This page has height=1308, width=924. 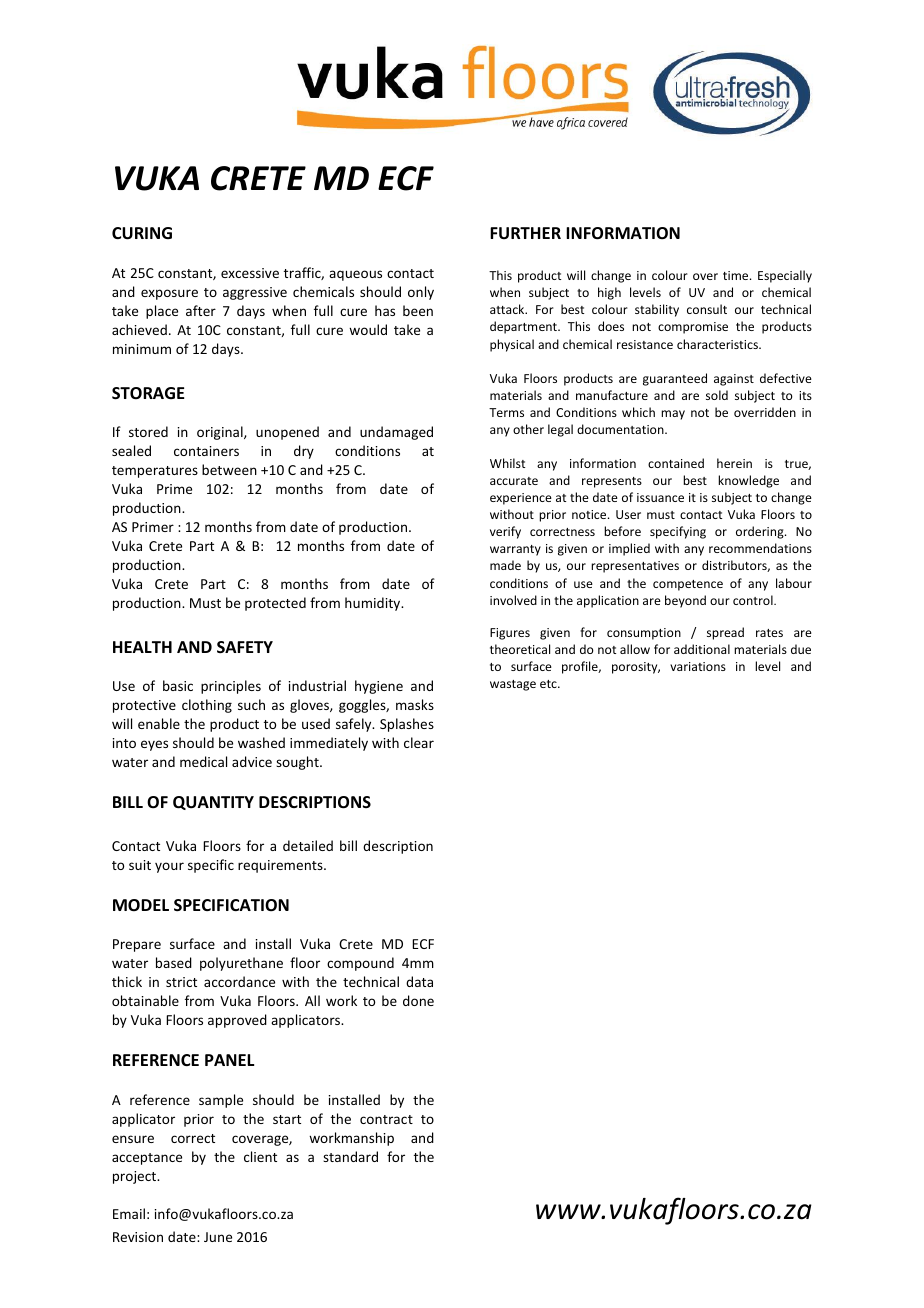 What do you see at coordinates (419, 742) in the page?
I see `clear` at bounding box center [419, 742].
